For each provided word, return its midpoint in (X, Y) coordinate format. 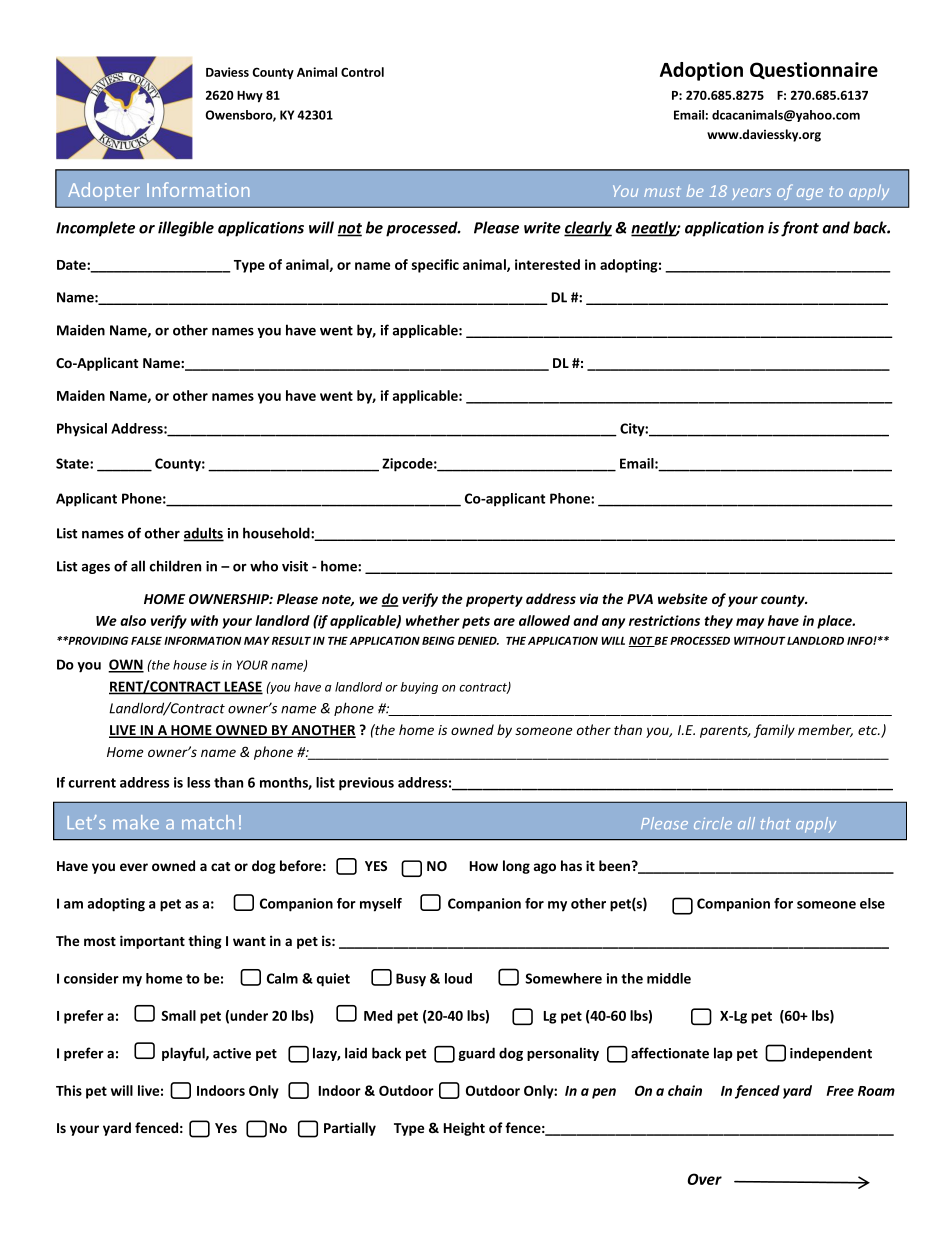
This (69, 1090)
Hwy (250, 97)
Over (705, 1179)
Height (464, 1129)
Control (362, 72)
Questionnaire (814, 70)
